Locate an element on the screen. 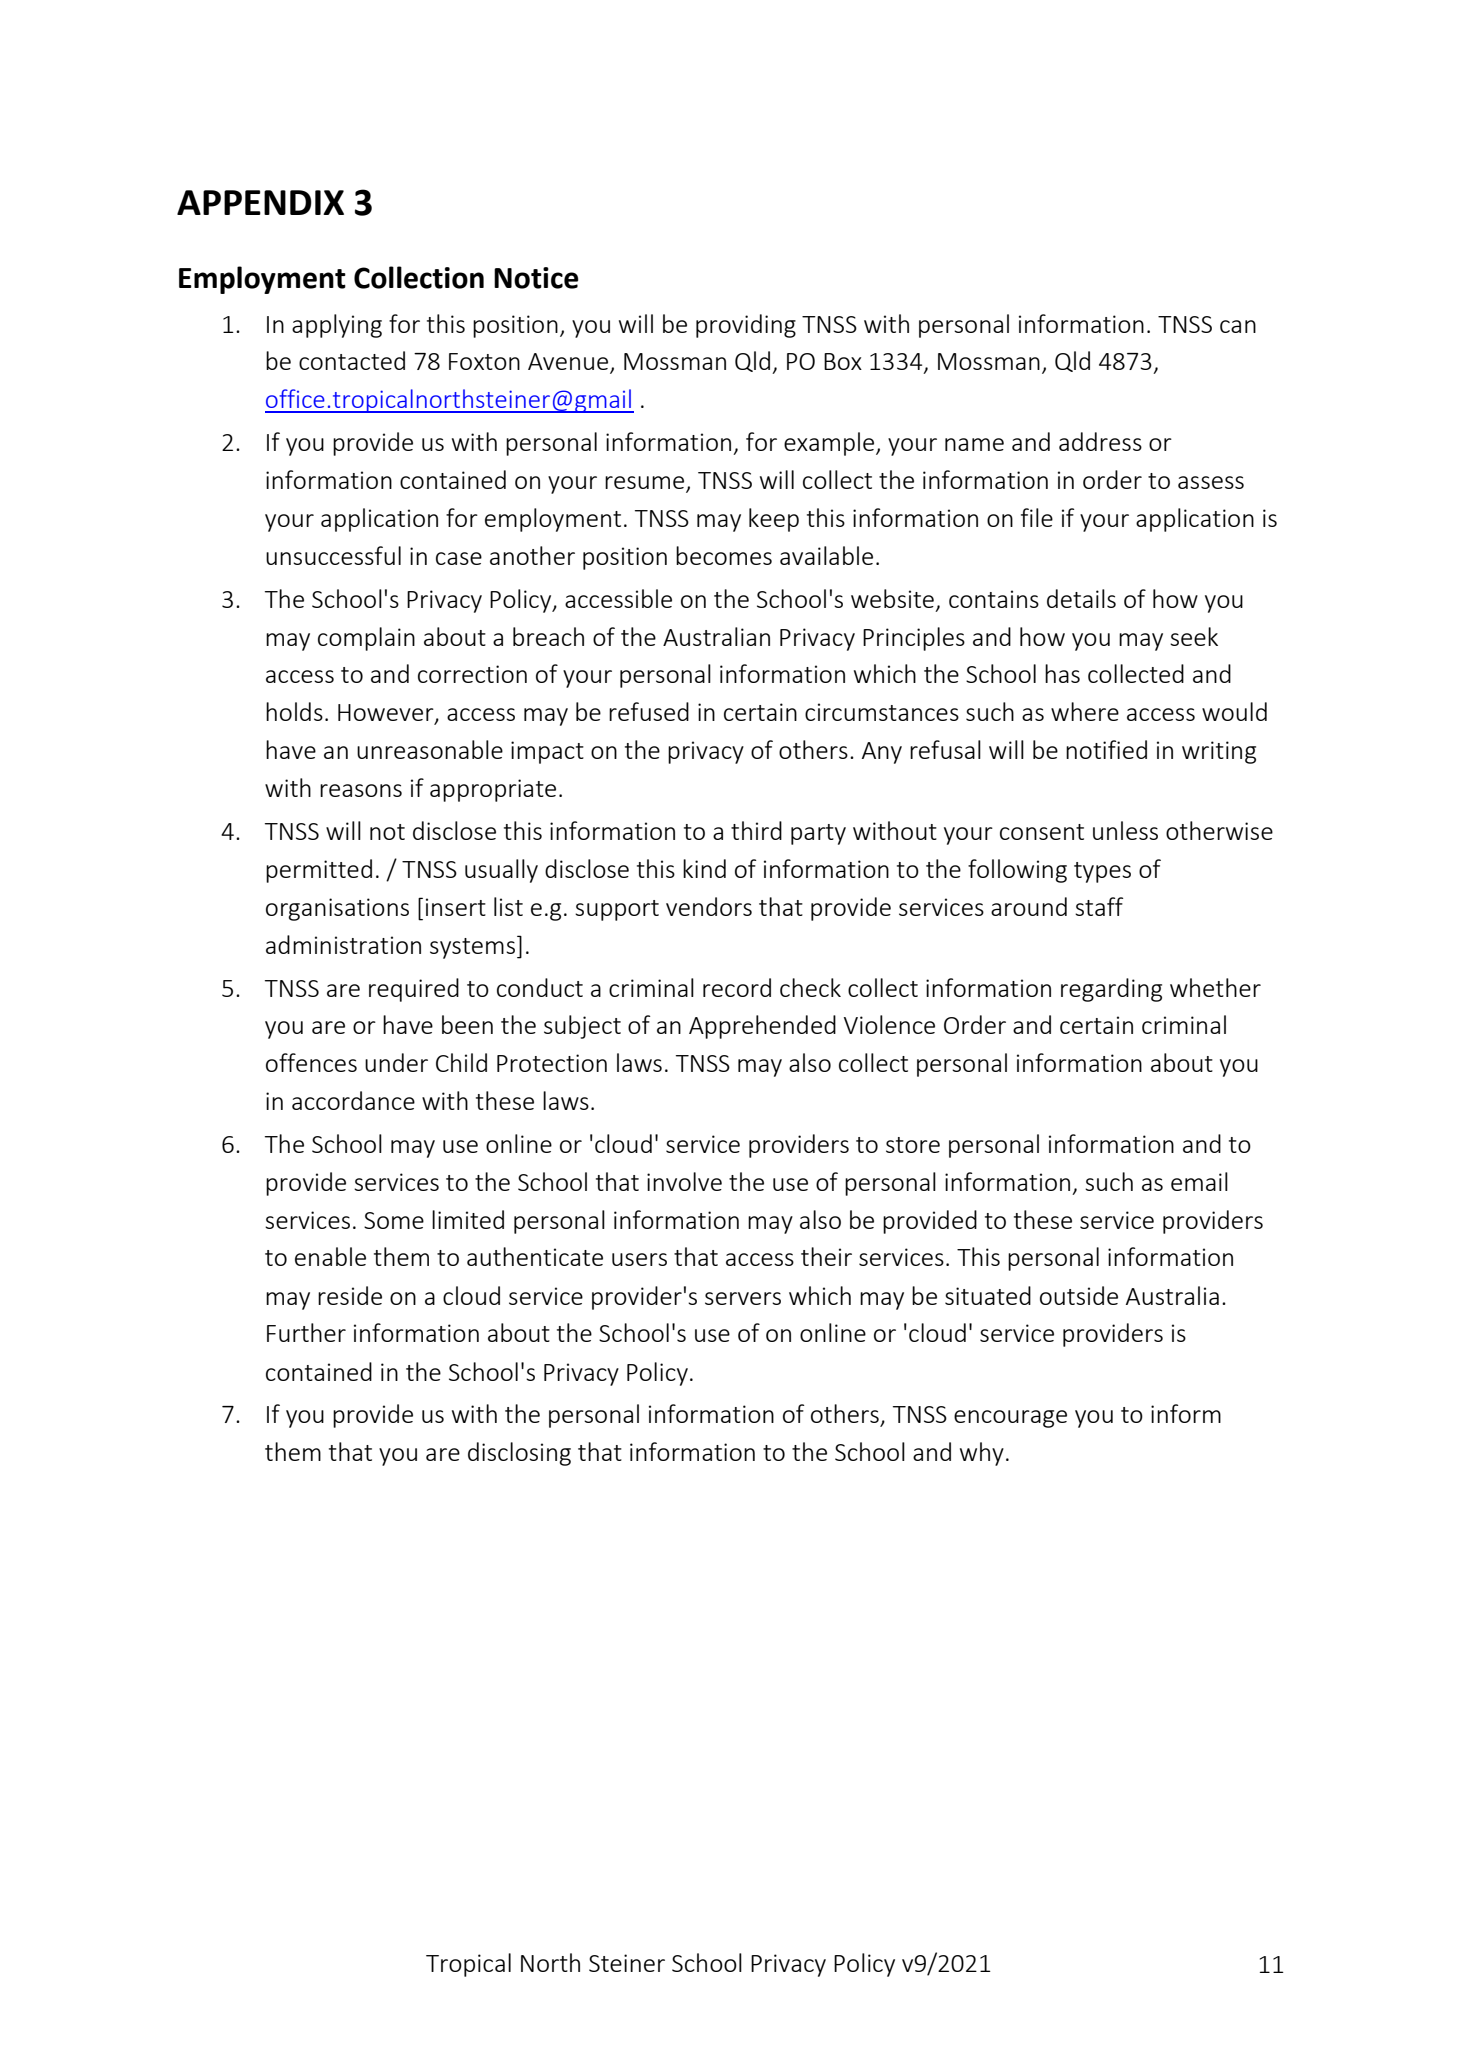  servers is located at coordinates (743, 1298).
